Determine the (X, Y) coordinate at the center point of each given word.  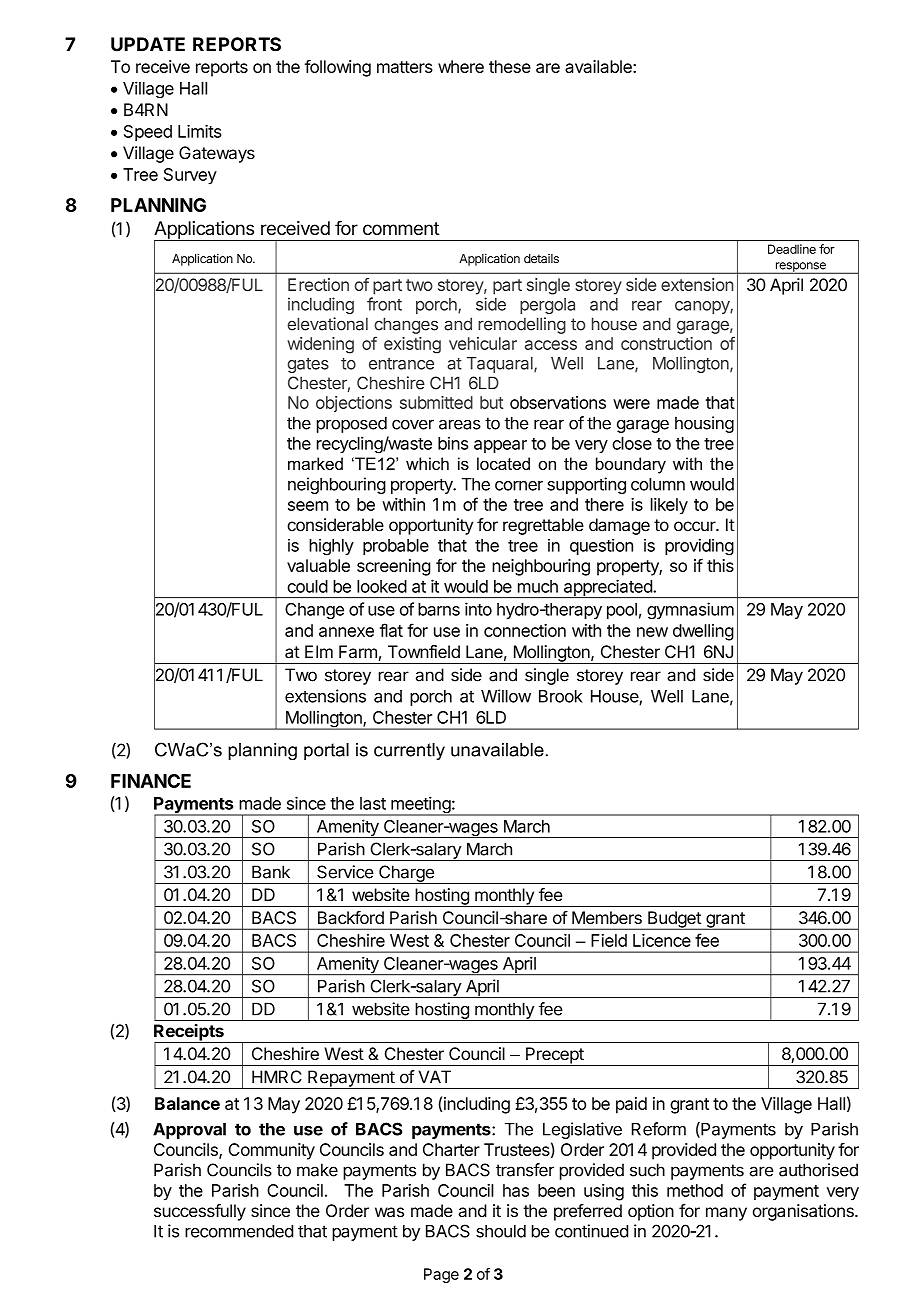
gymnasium (690, 610)
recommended (239, 1231)
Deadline (792, 249)
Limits (199, 131)
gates (308, 365)
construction (666, 343)
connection (525, 630)
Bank (271, 872)
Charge (406, 874)
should (501, 1231)
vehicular (483, 343)
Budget (674, 920)
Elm (319, 651)
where (461, 66)
